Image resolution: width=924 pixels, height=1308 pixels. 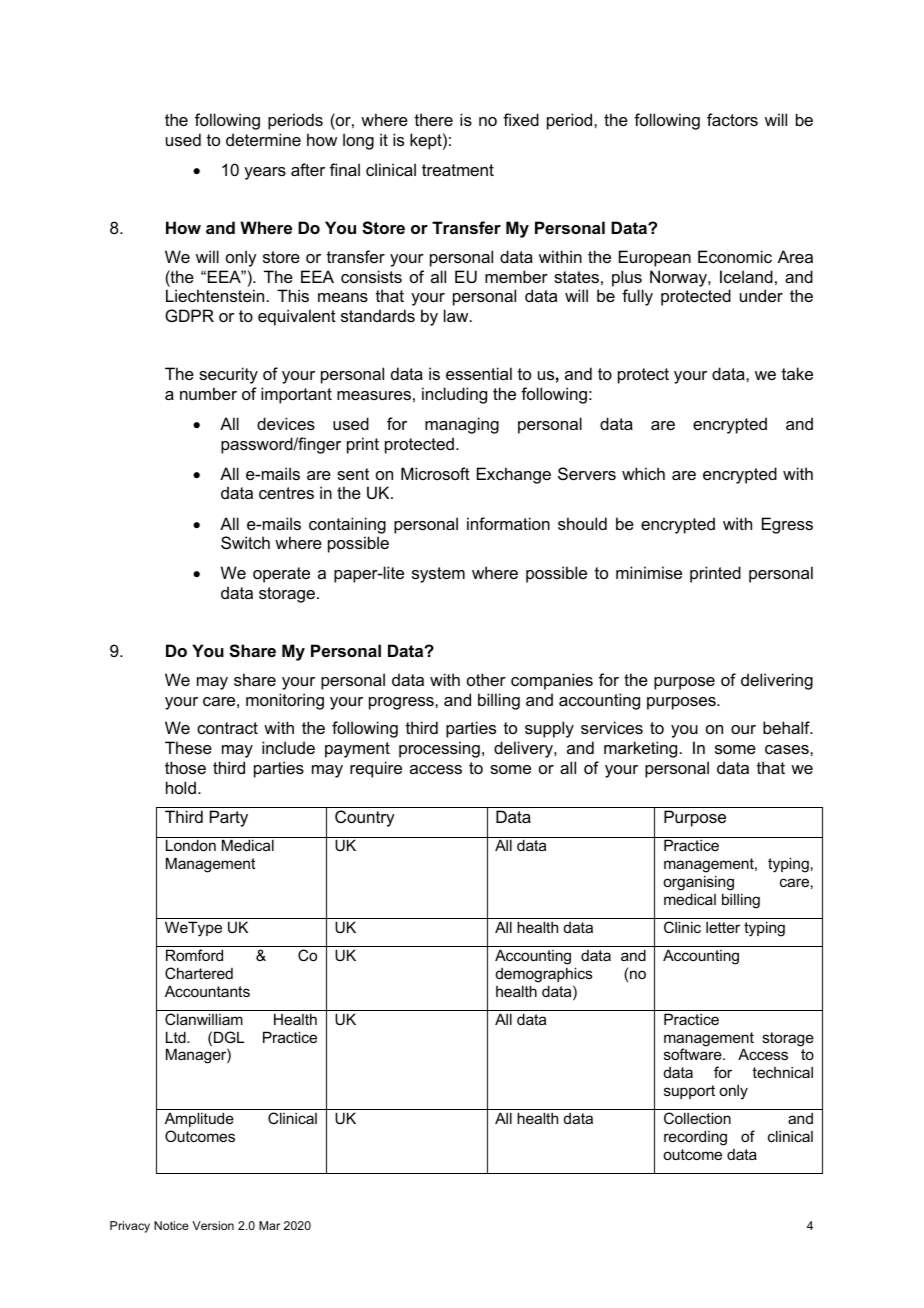 I want to click on Version, so click(x=213, y=1225).
